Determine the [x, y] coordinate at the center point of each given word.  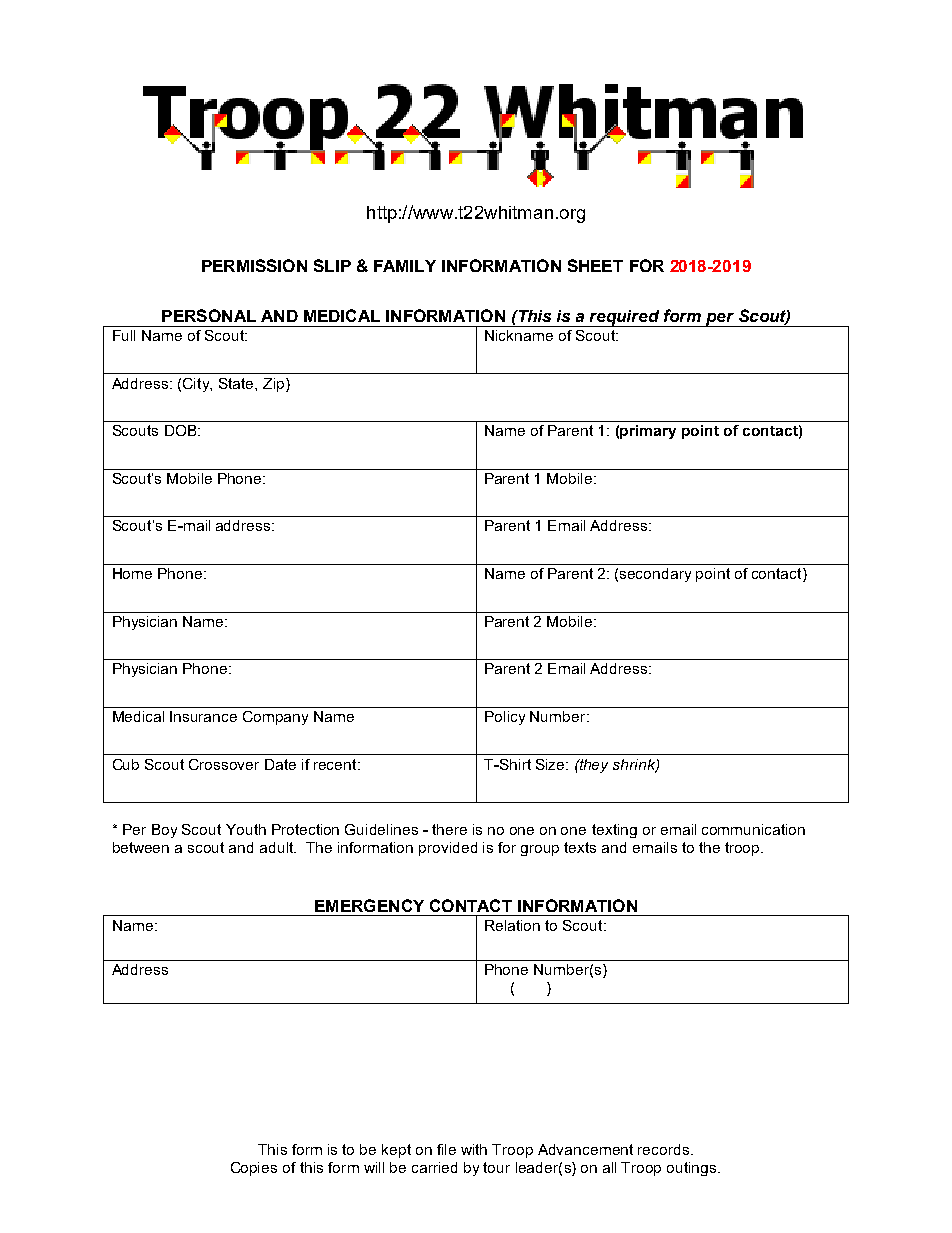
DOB [182, 430]
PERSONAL [209, 315]
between [141, 847]
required [625, 318]
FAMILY [405, 266]
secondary [655, 575]
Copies [254, 1169]
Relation [512, 925]
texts [580, 847]
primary [648, 432]
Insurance [203, 716]
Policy [505, 718]
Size [551, 764]
